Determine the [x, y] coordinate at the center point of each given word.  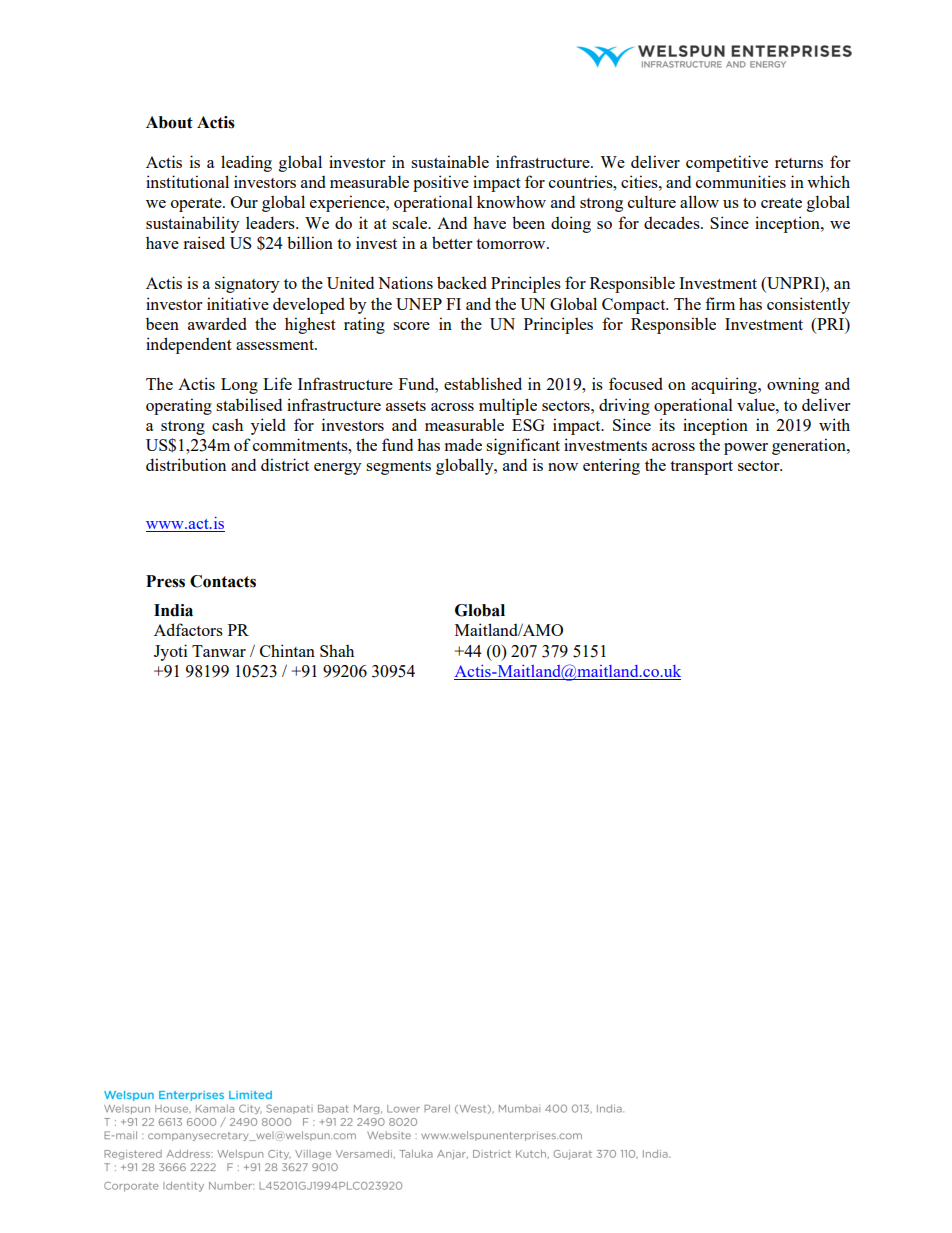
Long [239, 386]
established [483, 383]
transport [701, 468]
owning [793, 385]
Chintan [287, 650]
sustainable [450, 161]
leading [246, 163]
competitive [727, 163]
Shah [337, 650]
